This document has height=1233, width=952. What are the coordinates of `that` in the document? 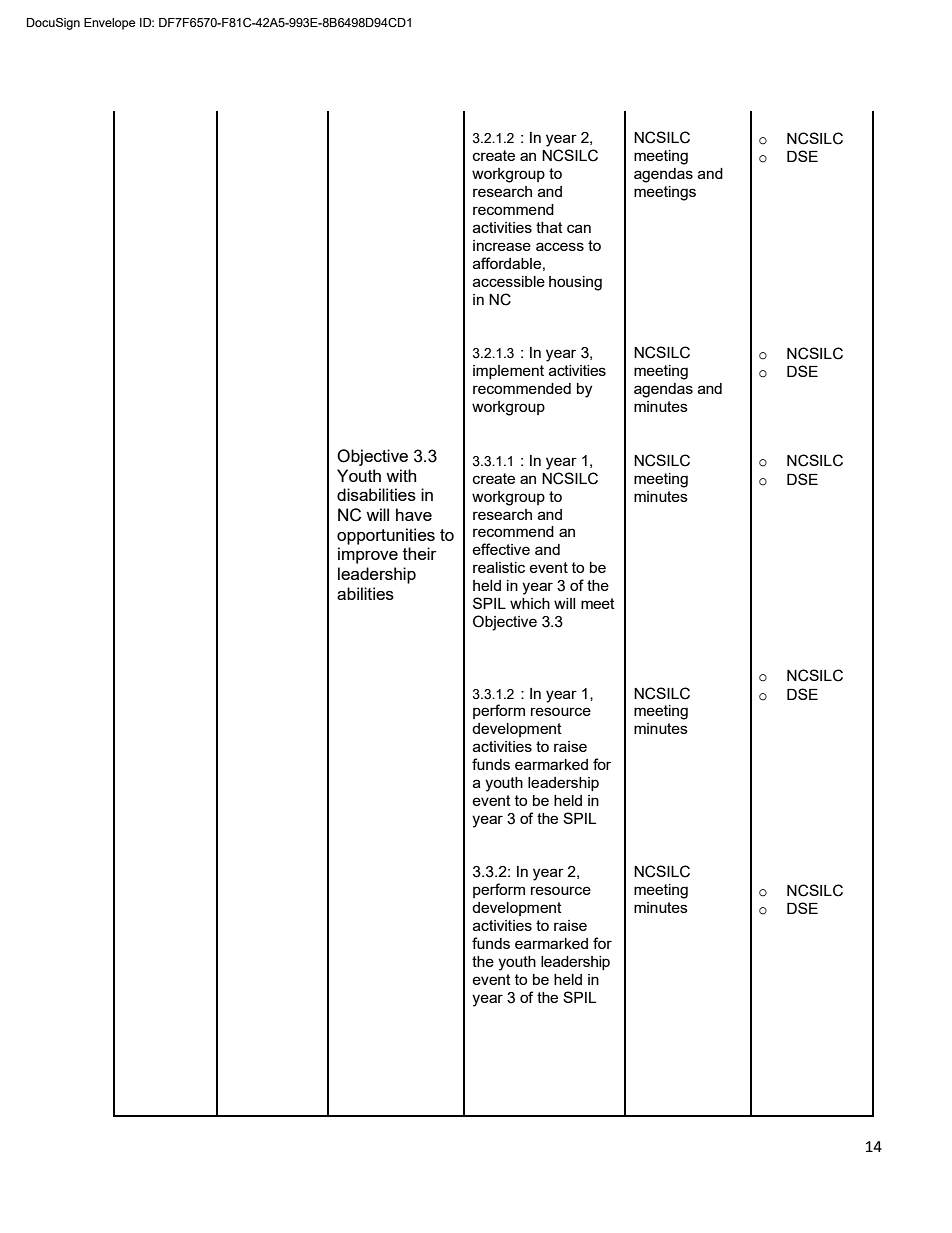 It's located at (549, 227).
